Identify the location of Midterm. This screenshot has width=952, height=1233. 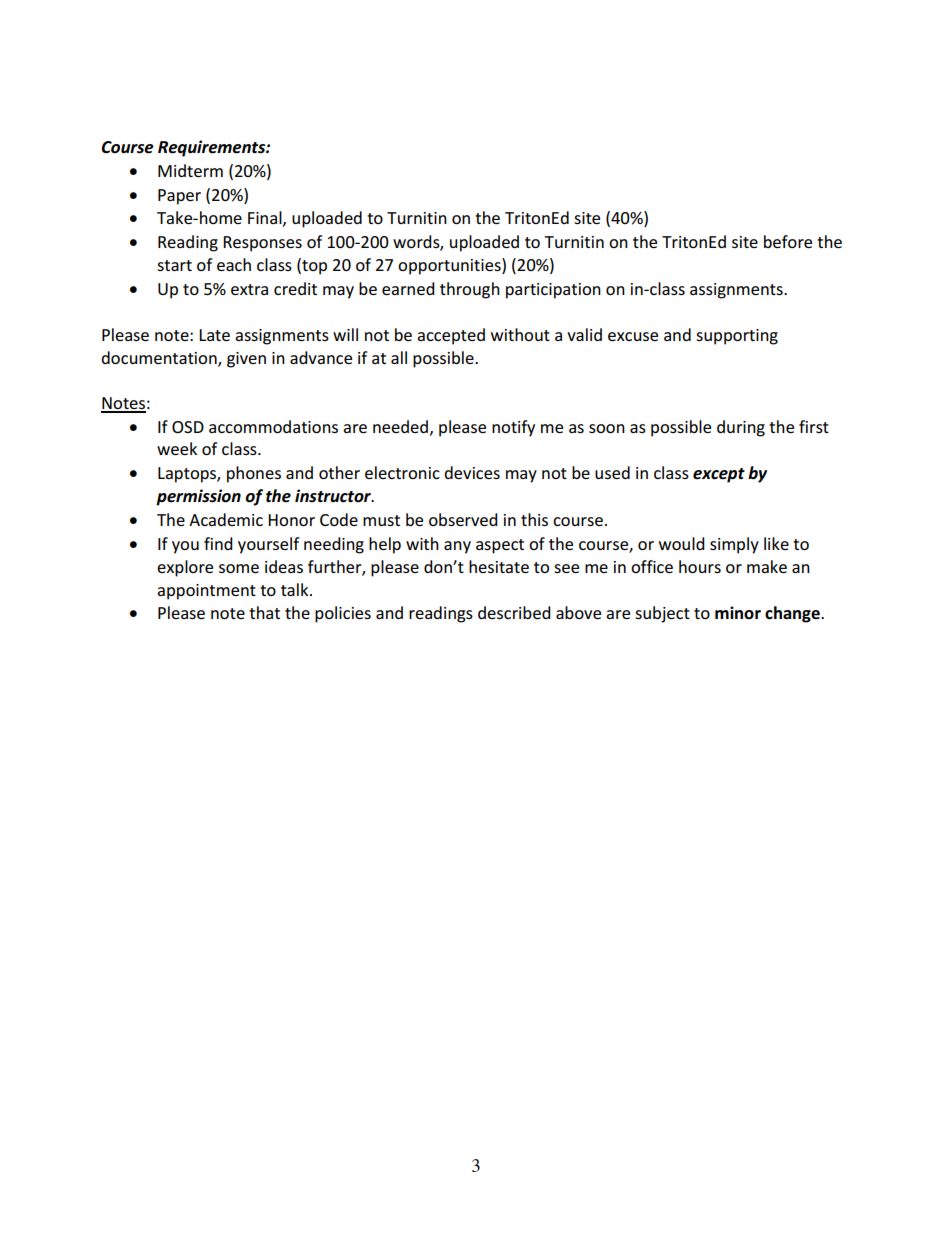
(190, 170).
